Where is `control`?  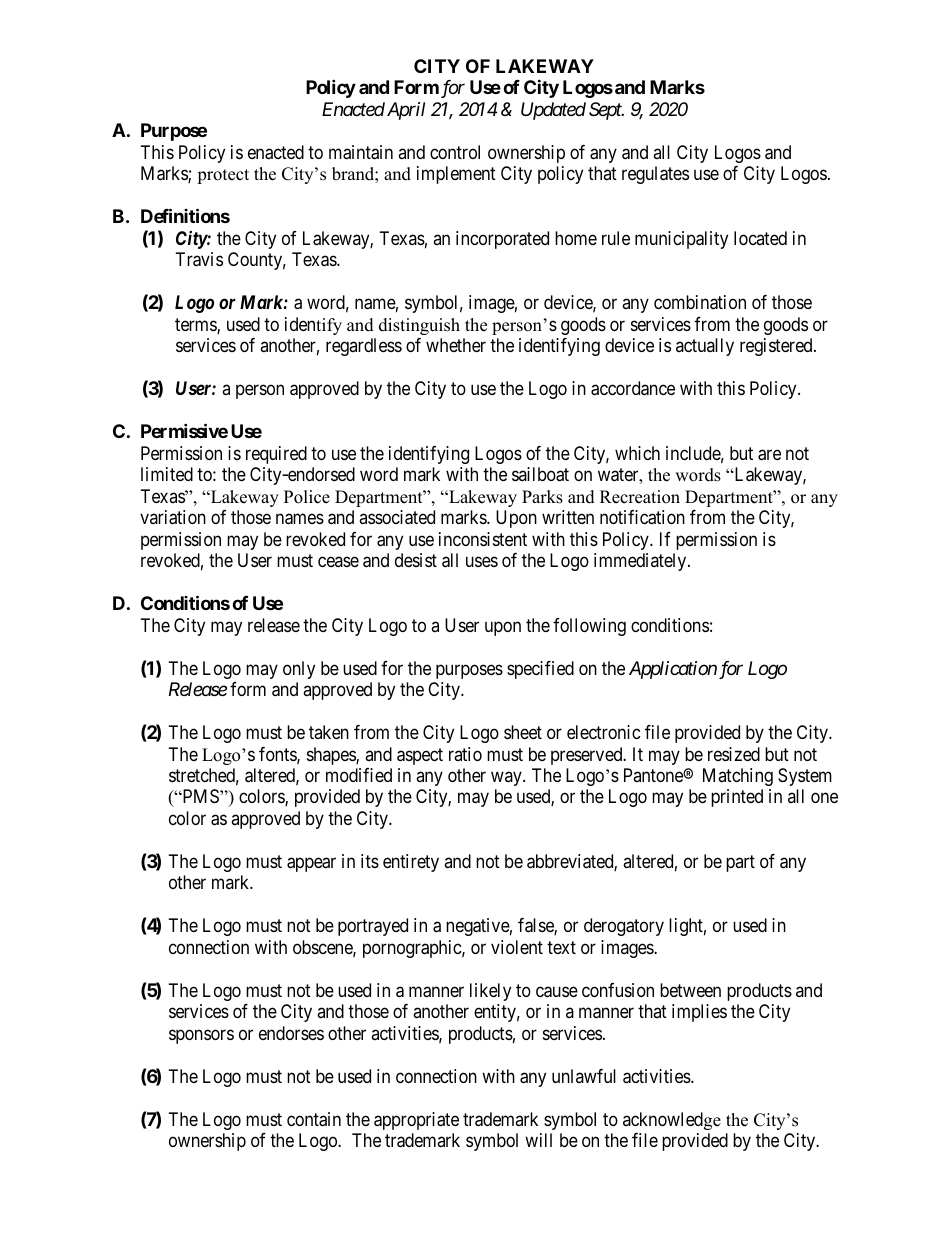 control is located at coordinates (455, 152).
